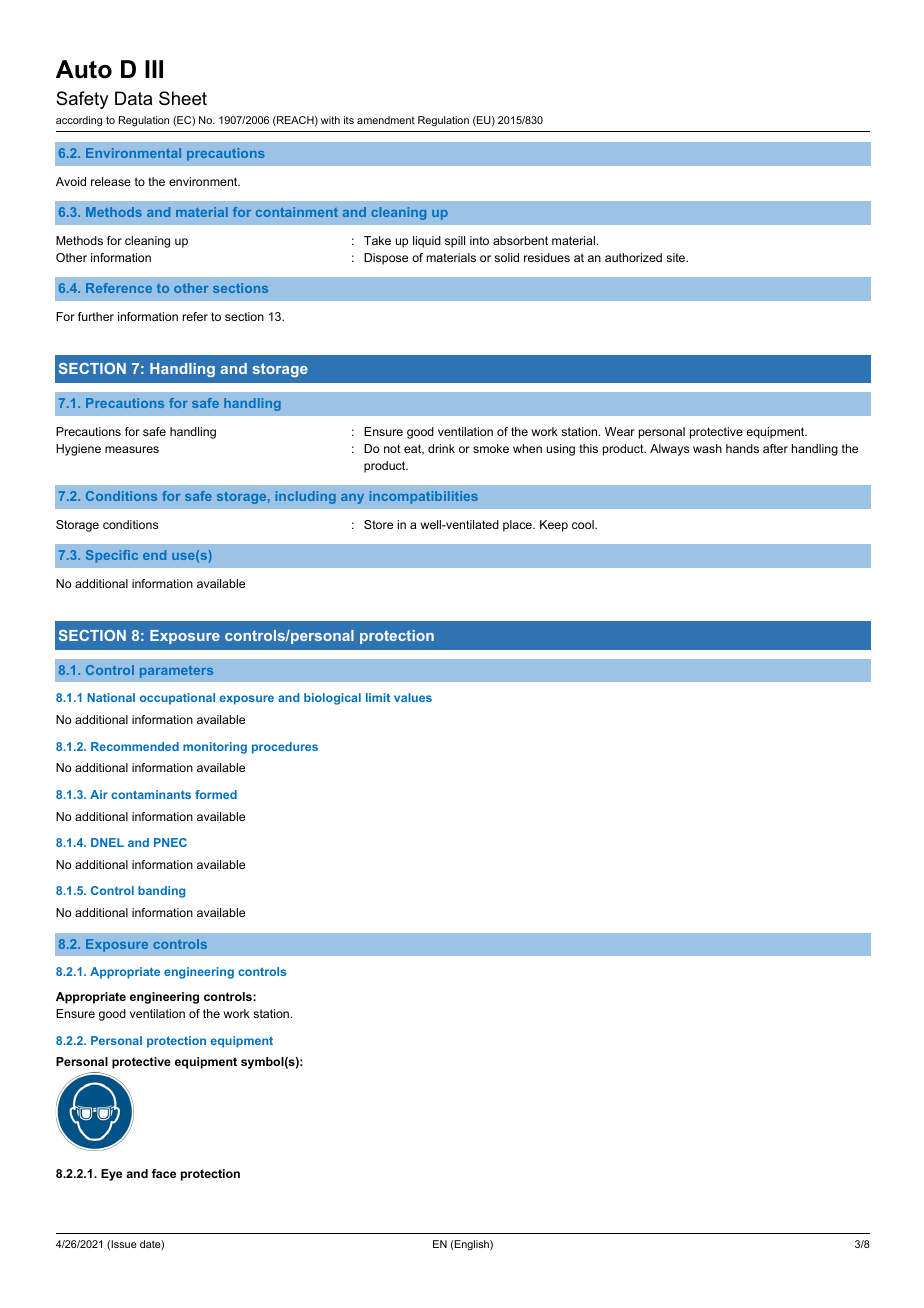  Describe the element at coordinates (584, 524) in the document. I see `cool` at that location.
